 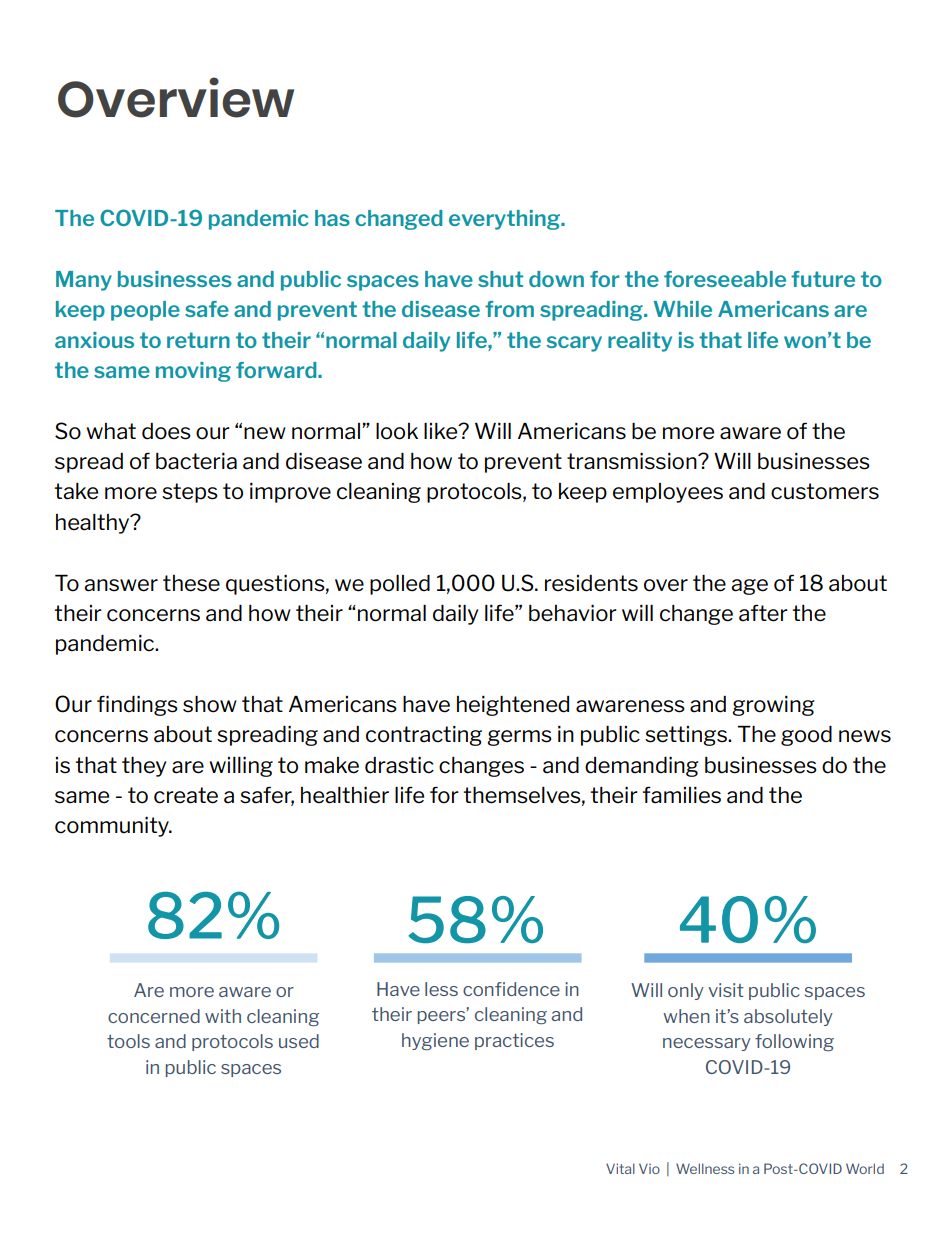 I want to click on Many, so click(x=84, y=281).
